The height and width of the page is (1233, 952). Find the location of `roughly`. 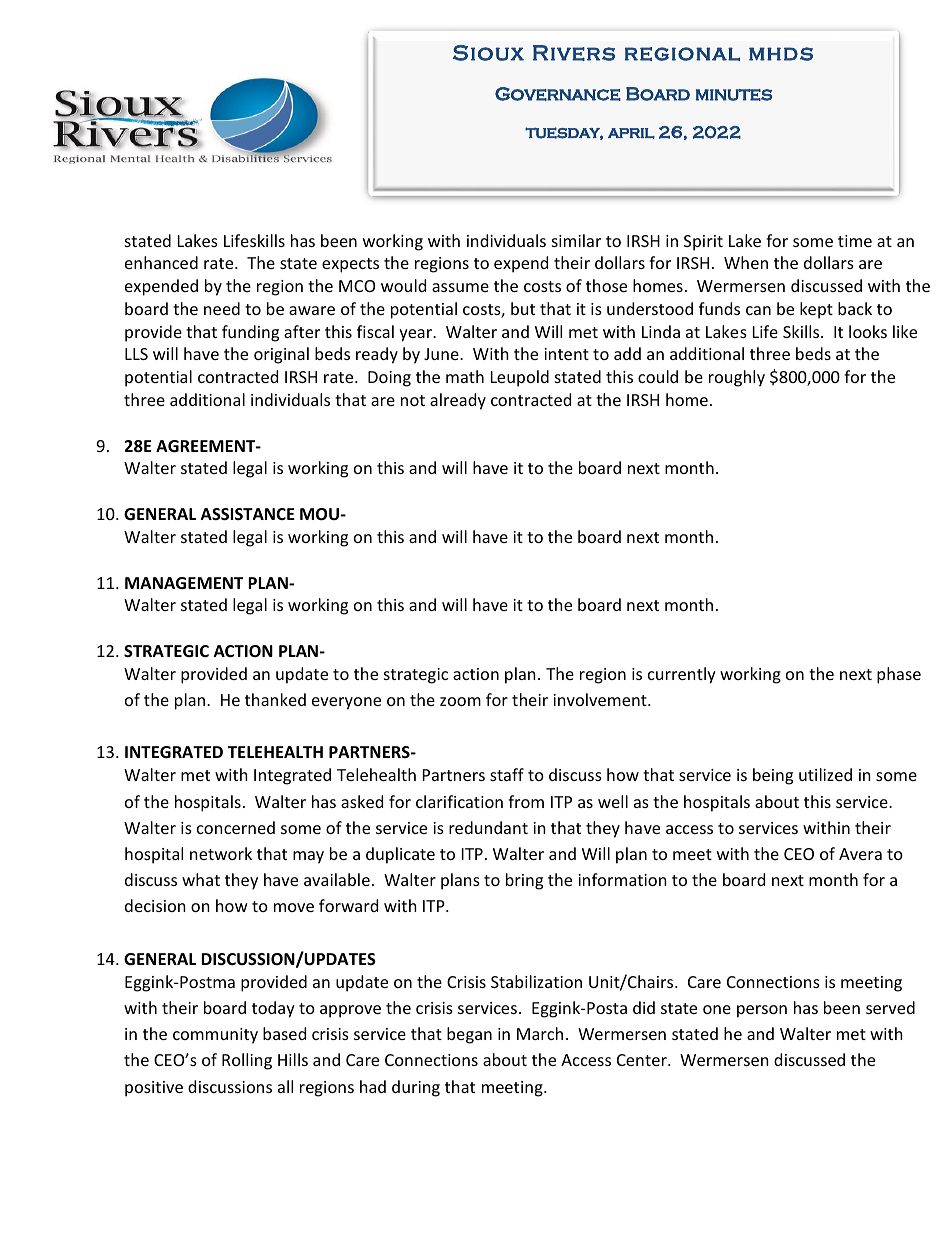

roughly is located at coordinates (737, 378).
